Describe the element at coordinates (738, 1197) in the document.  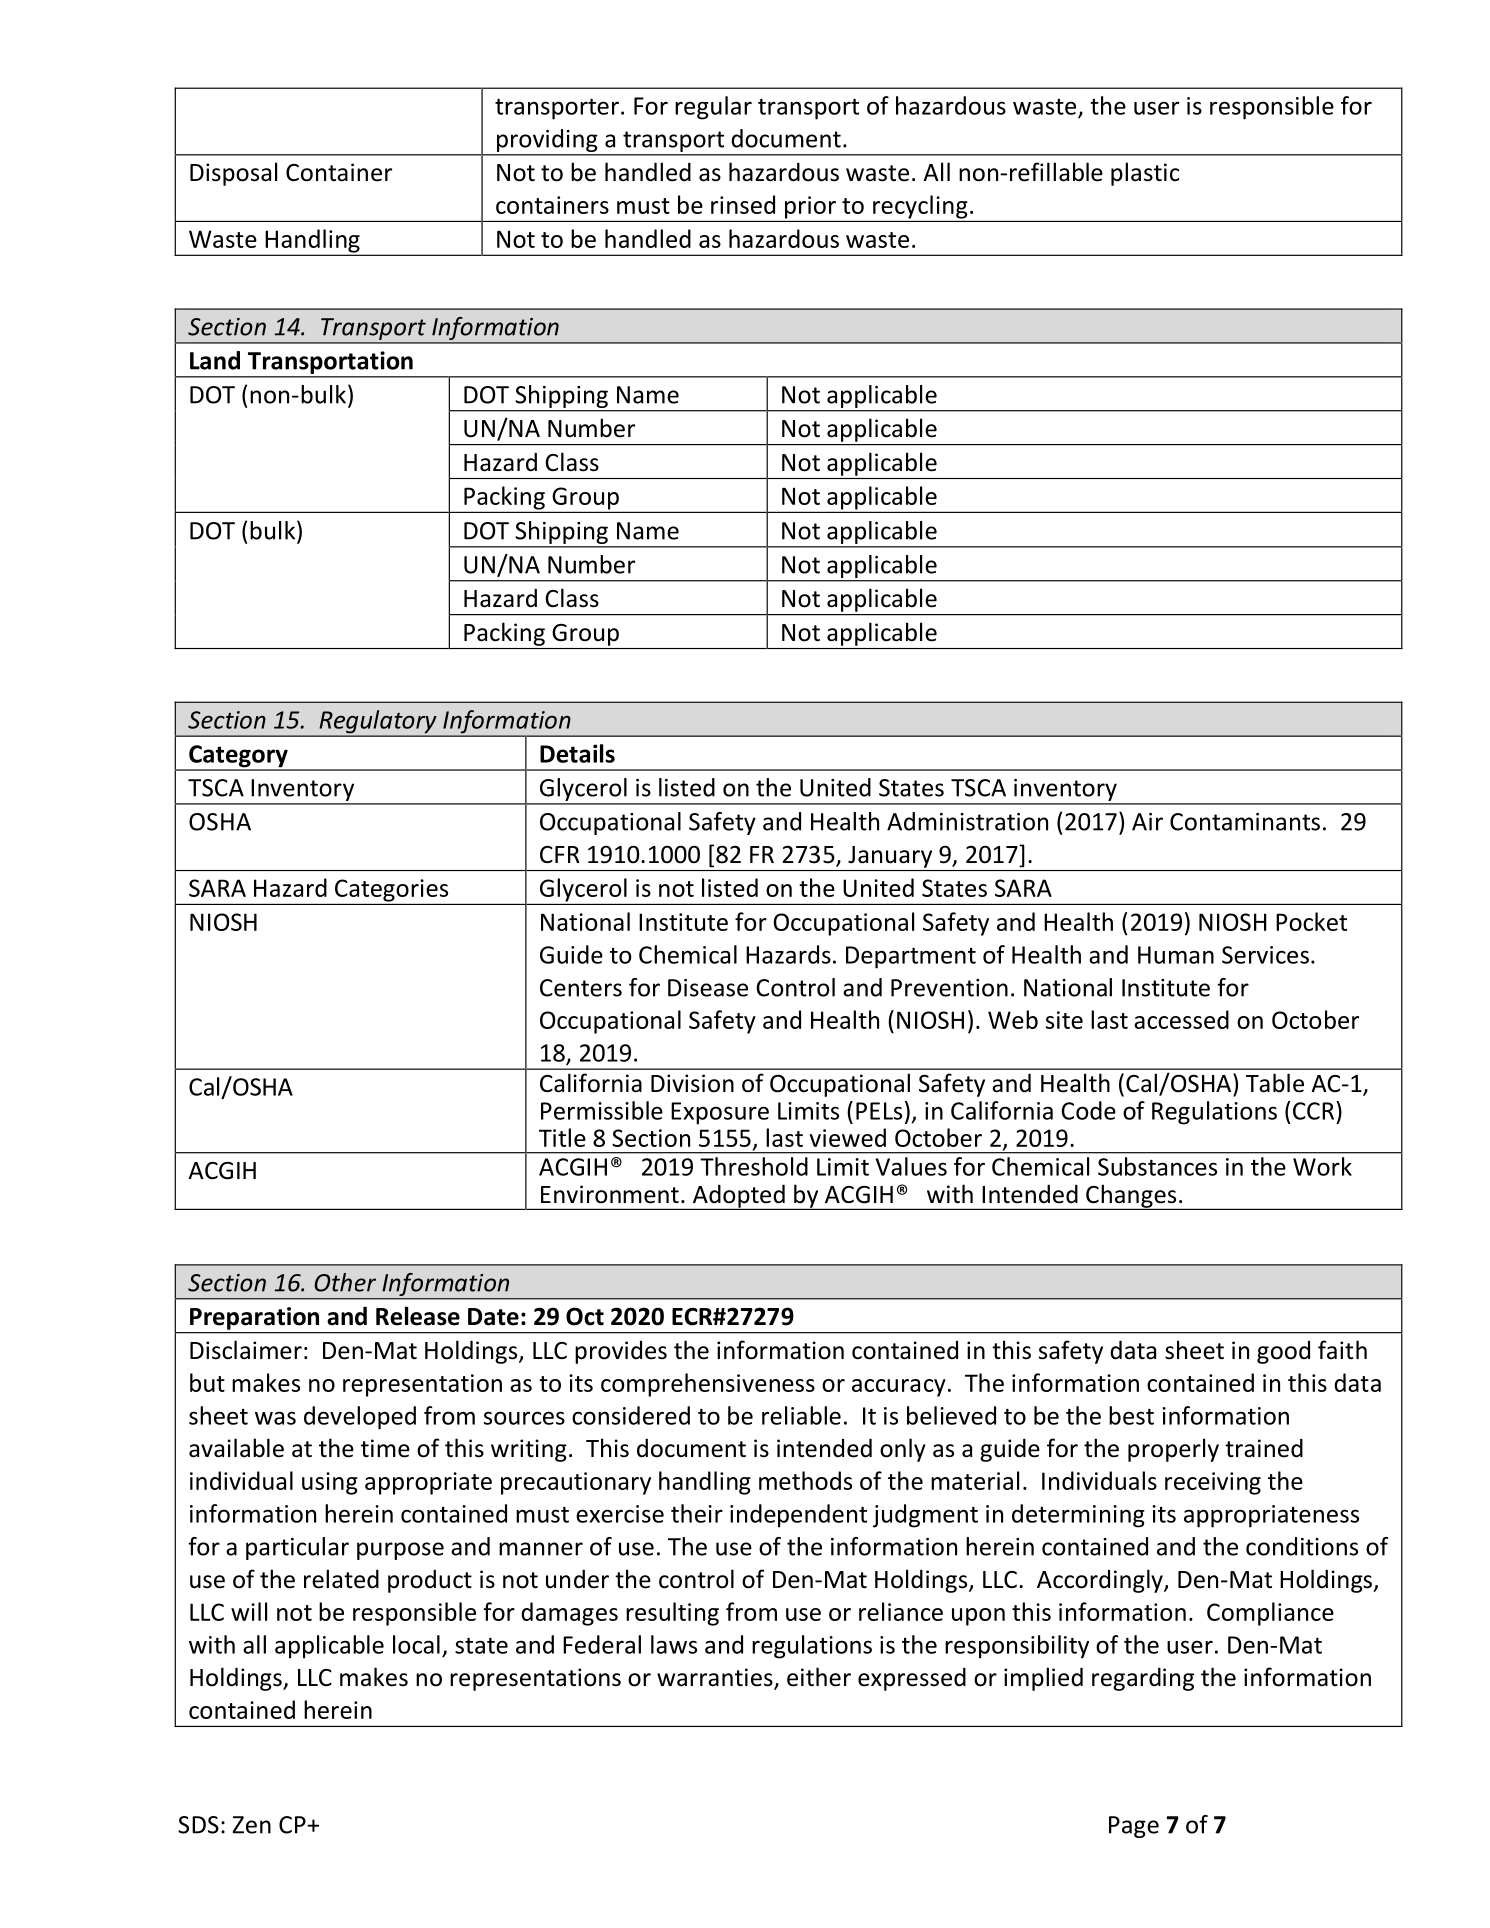
I see `Adopted` at that location.
